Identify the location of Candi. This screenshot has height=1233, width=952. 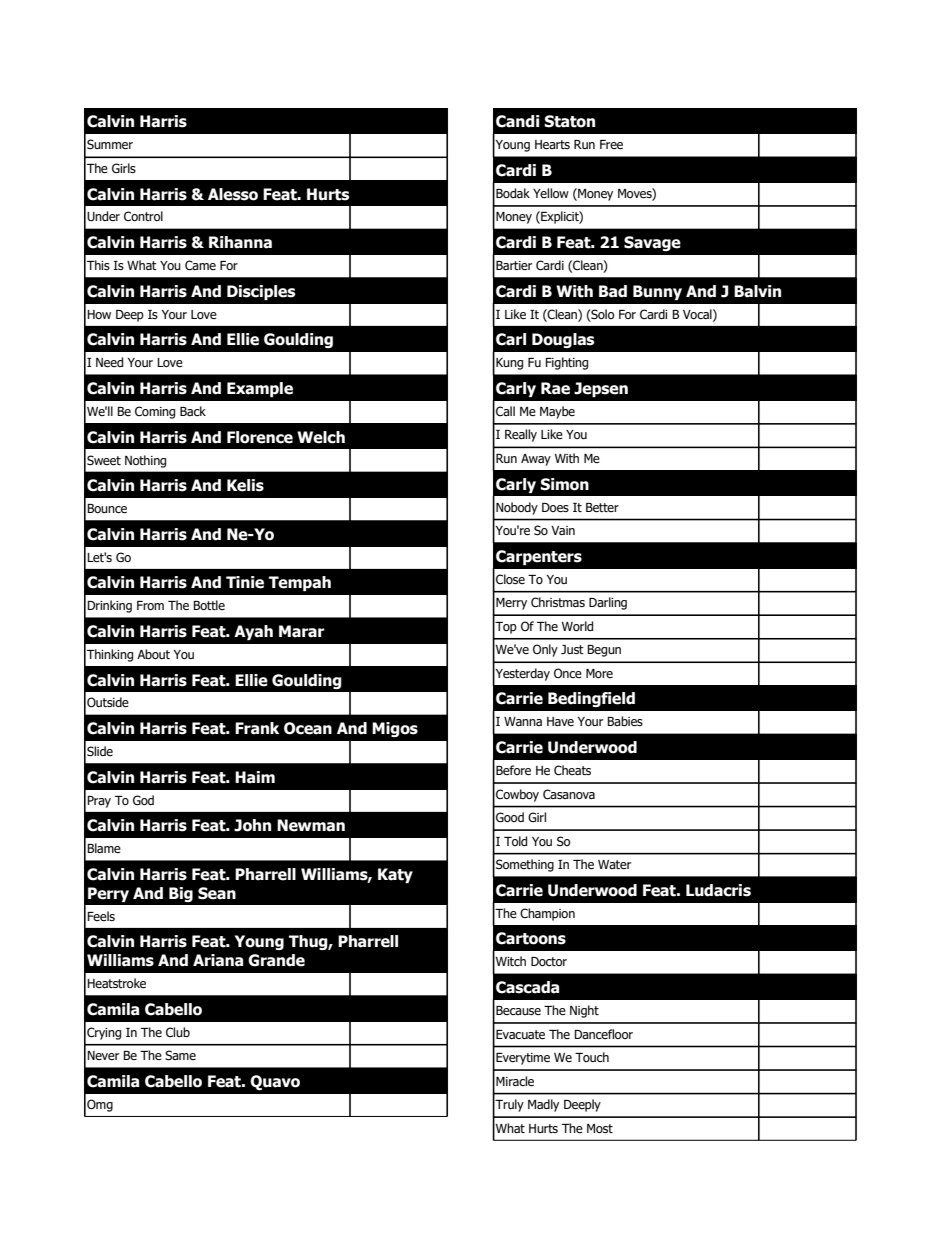
(518, 121).
